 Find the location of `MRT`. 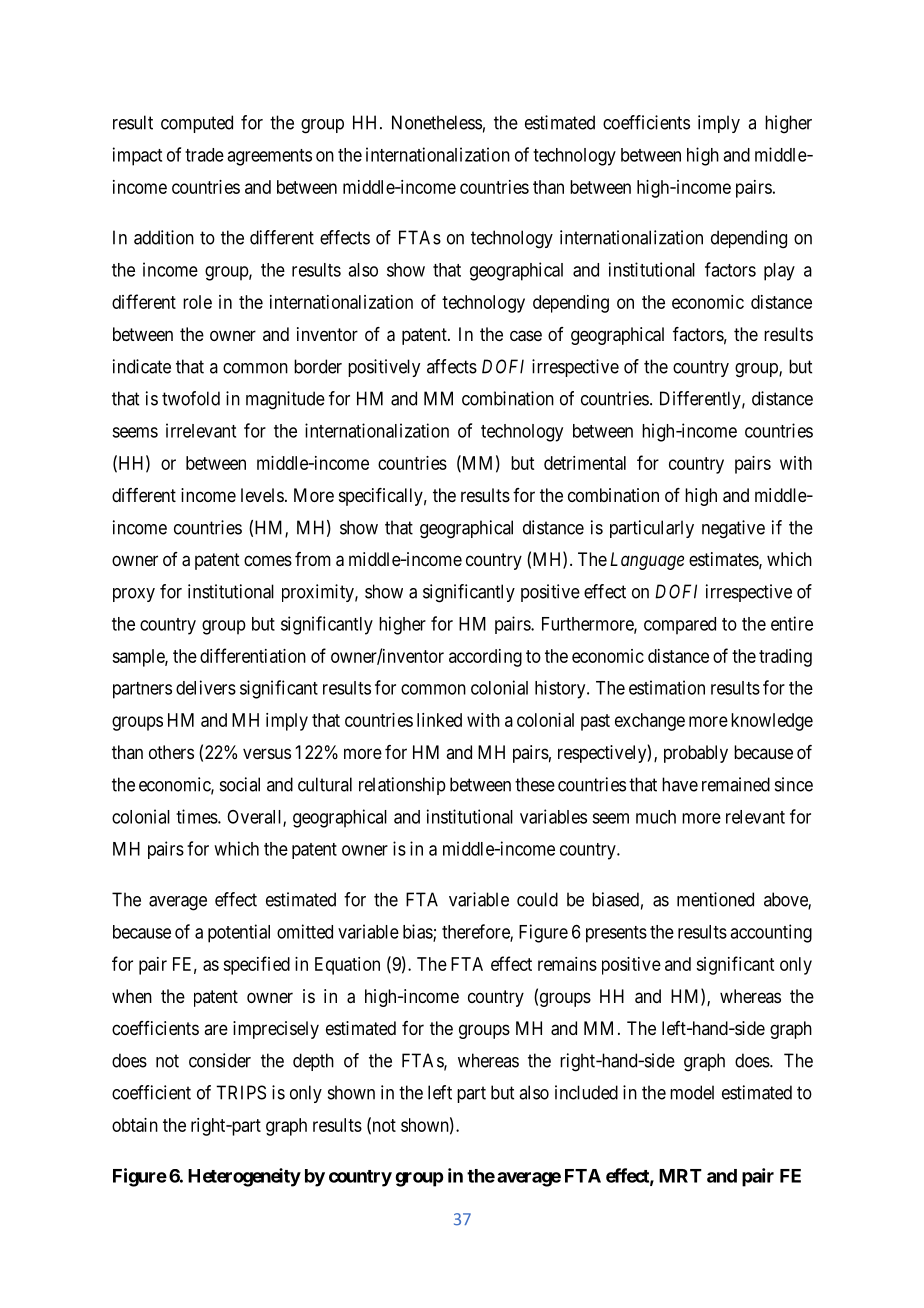

MRT is located at coordinates (680, 1176).
